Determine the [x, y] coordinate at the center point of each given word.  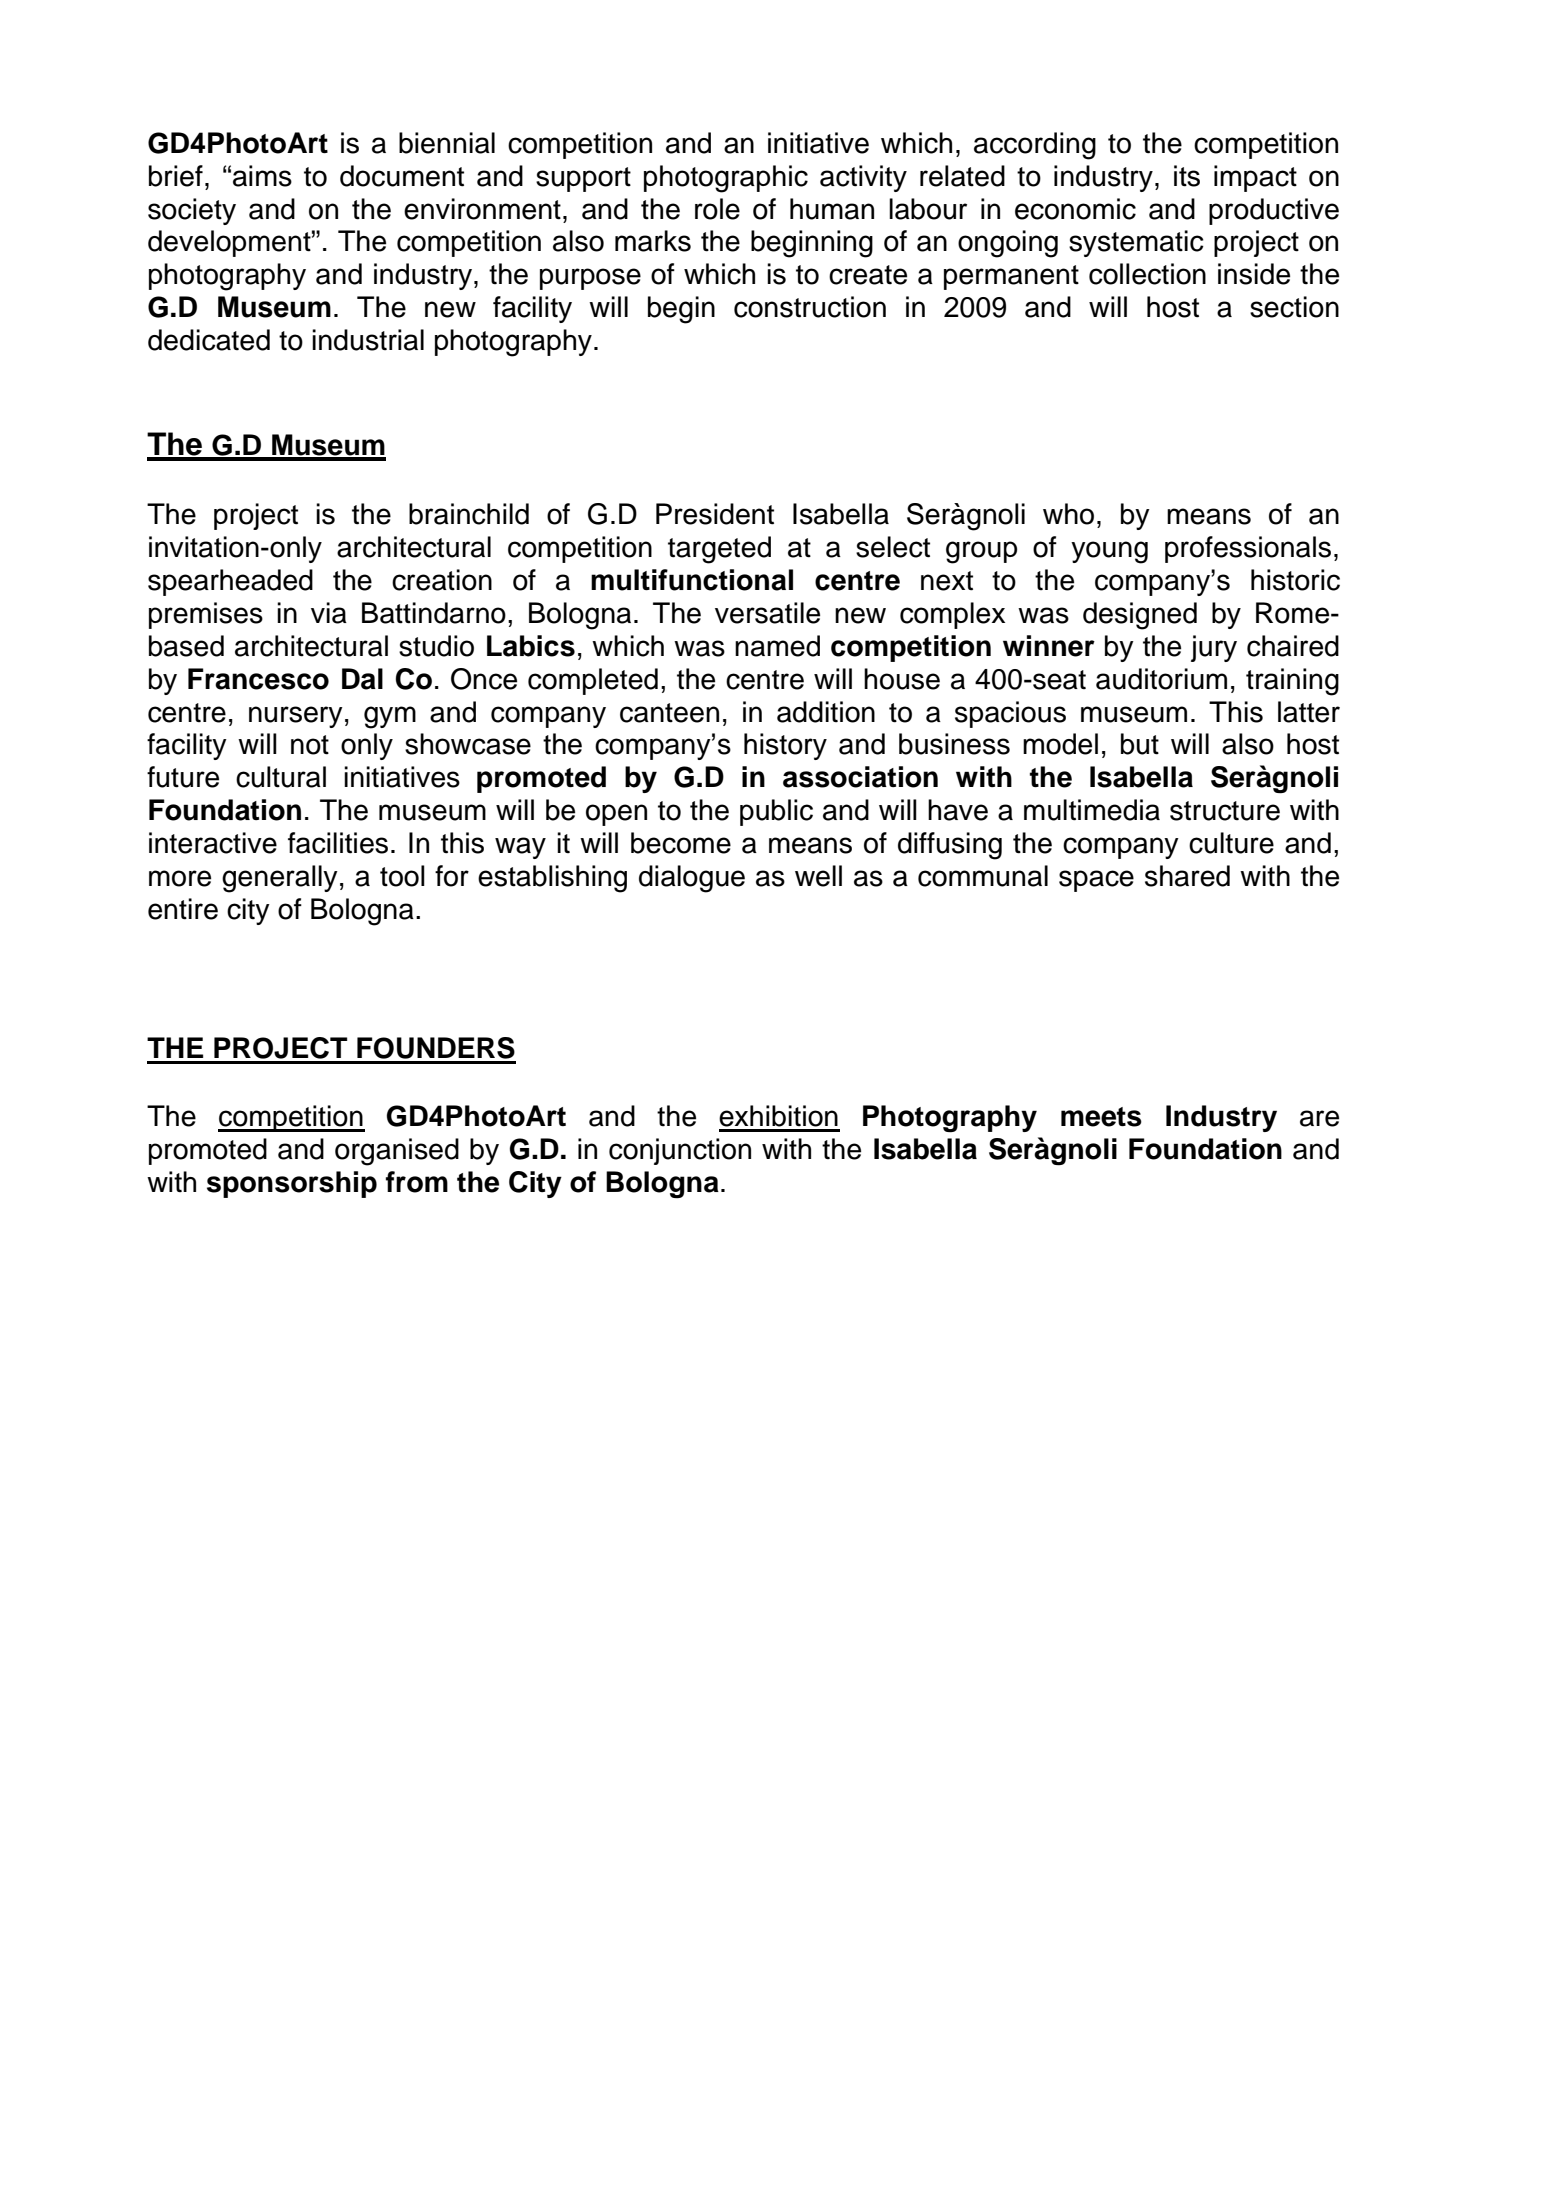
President [715, 514]
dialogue [692, 879]
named [777, 646]
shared [1187, 876]
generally [280, 879]
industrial [368, 340]
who [1068, 514]
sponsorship [292, 1184]
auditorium [1161, 679]
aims [262, 176]
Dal [362, 679]
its [1187, 176]
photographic [726, 179]
